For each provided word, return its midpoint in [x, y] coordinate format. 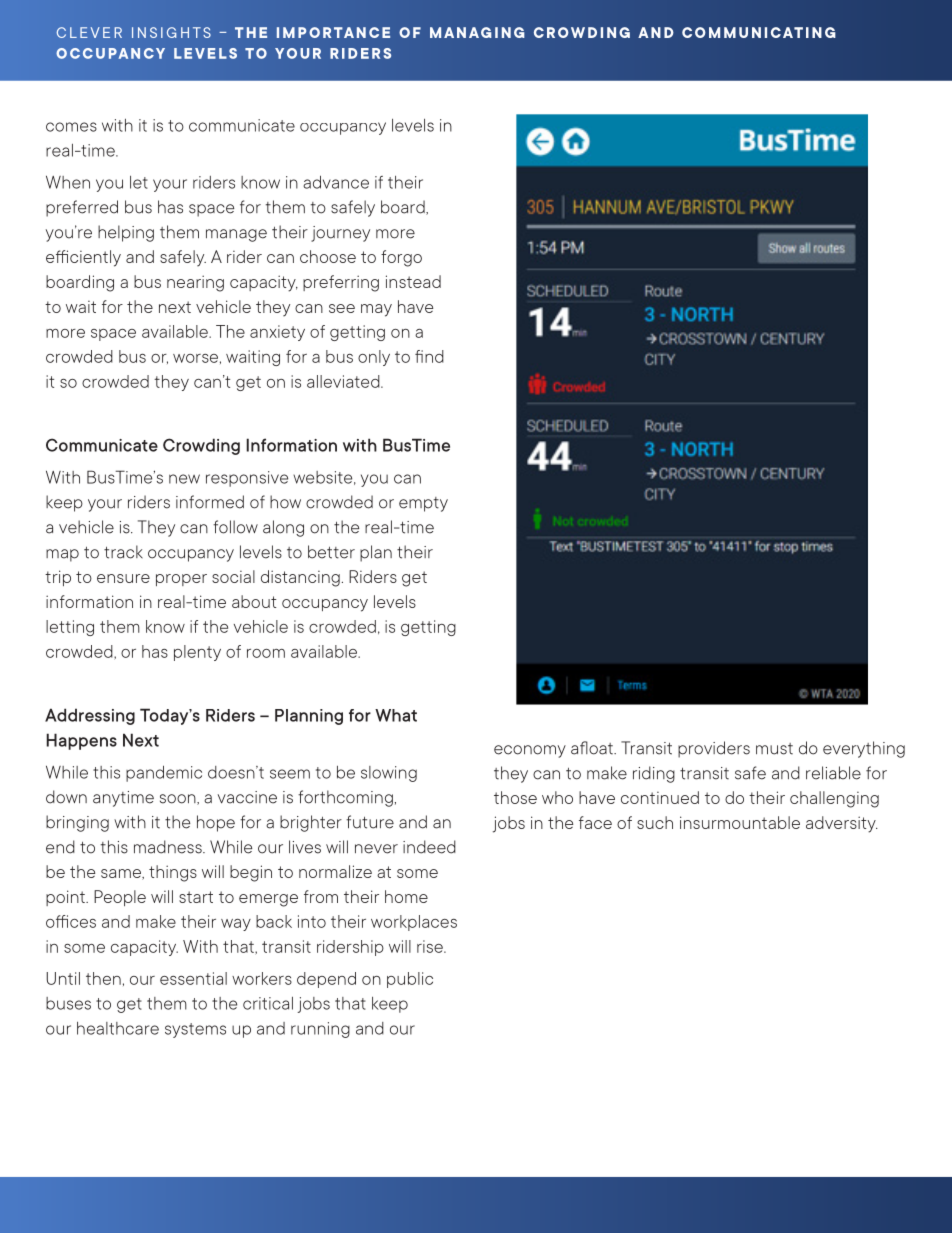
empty [423, 504]
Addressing [90, 716]
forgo [401, 258]
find [429, 356]
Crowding [201, 446]
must [774, 749]
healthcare [118, 1028]
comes [71, 127]
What [396, 715]
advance [336, 182]
